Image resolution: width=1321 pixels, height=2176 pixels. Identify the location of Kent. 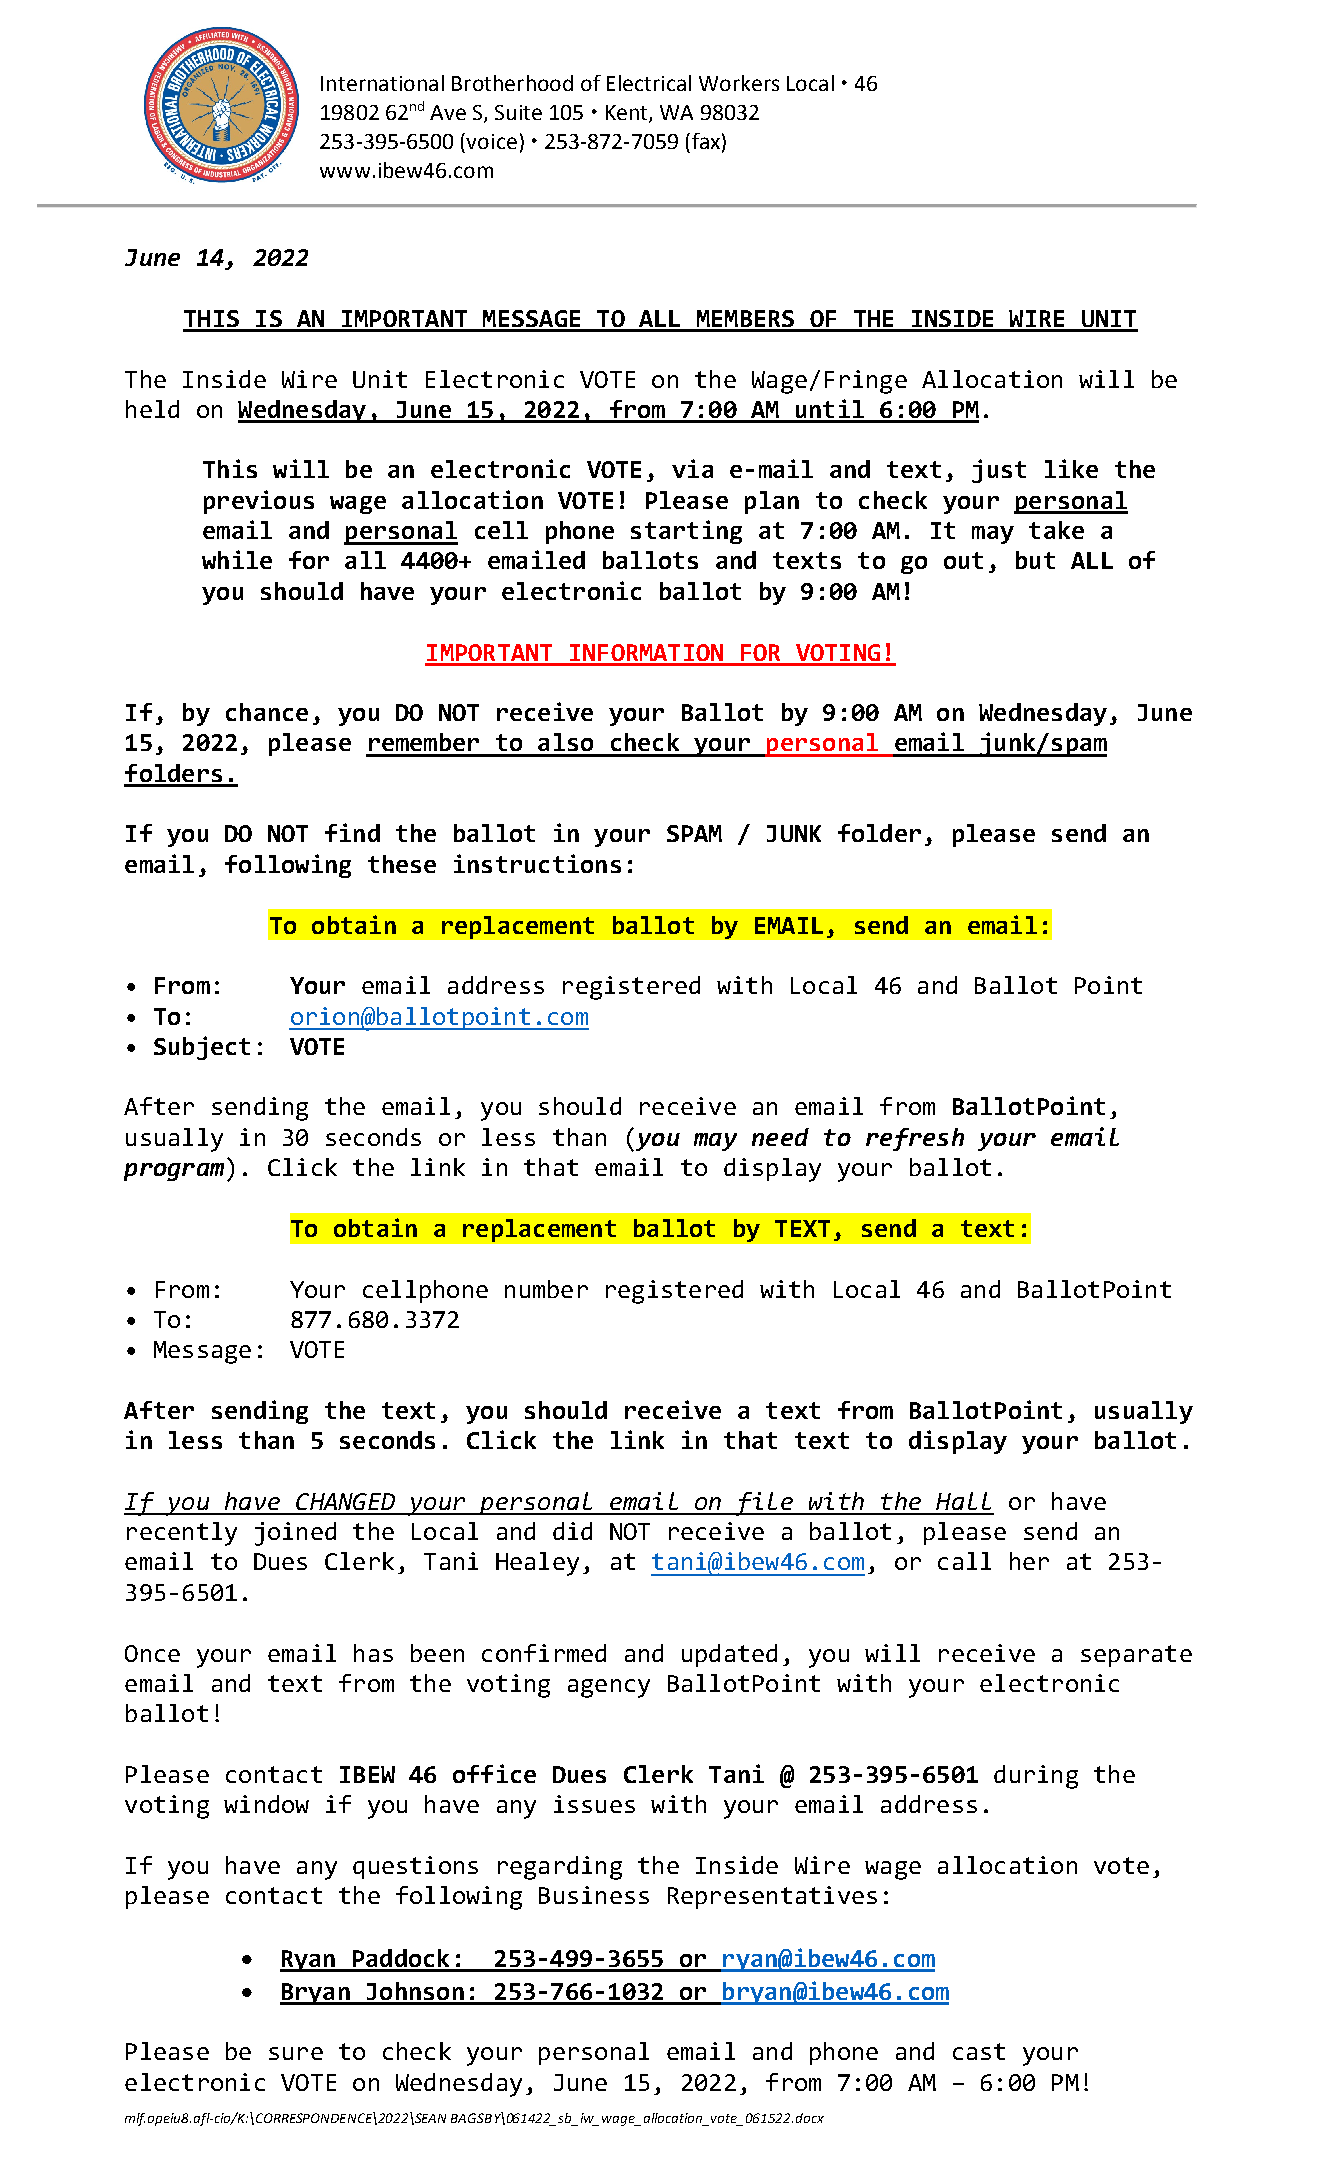
(628, 114).
